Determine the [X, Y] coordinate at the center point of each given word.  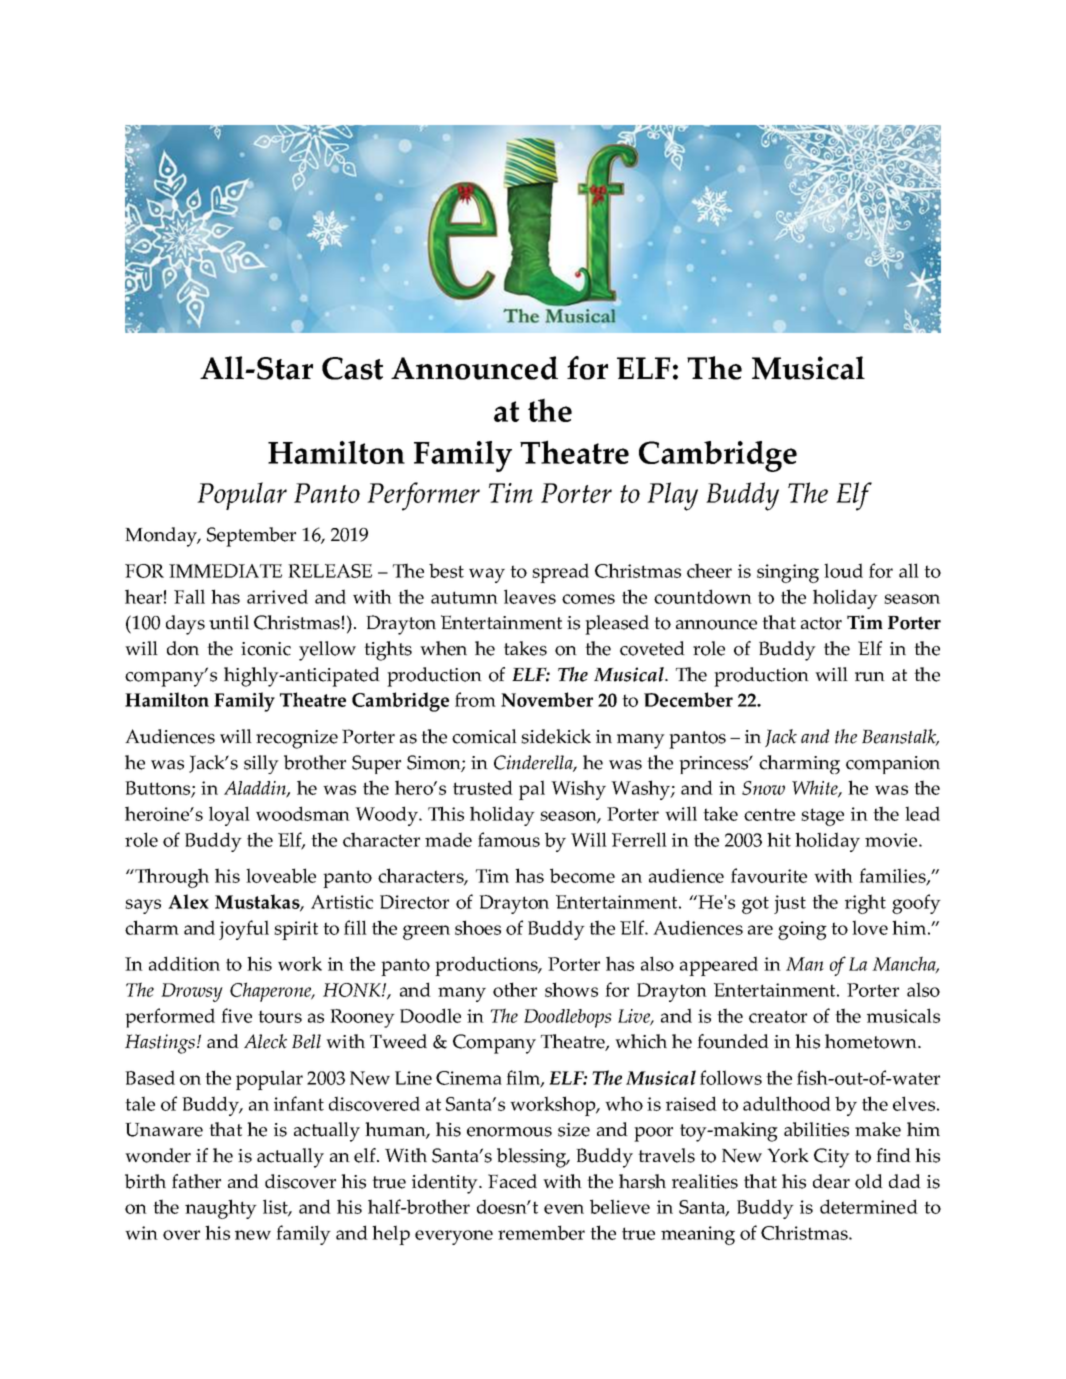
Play [672, 496]
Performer [423, 496]
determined [869, 1206]
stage [822, 817]
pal [532, 790]
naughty [221, 1209]
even [564, 1209]
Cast [352, 368]
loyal [229, 816]
